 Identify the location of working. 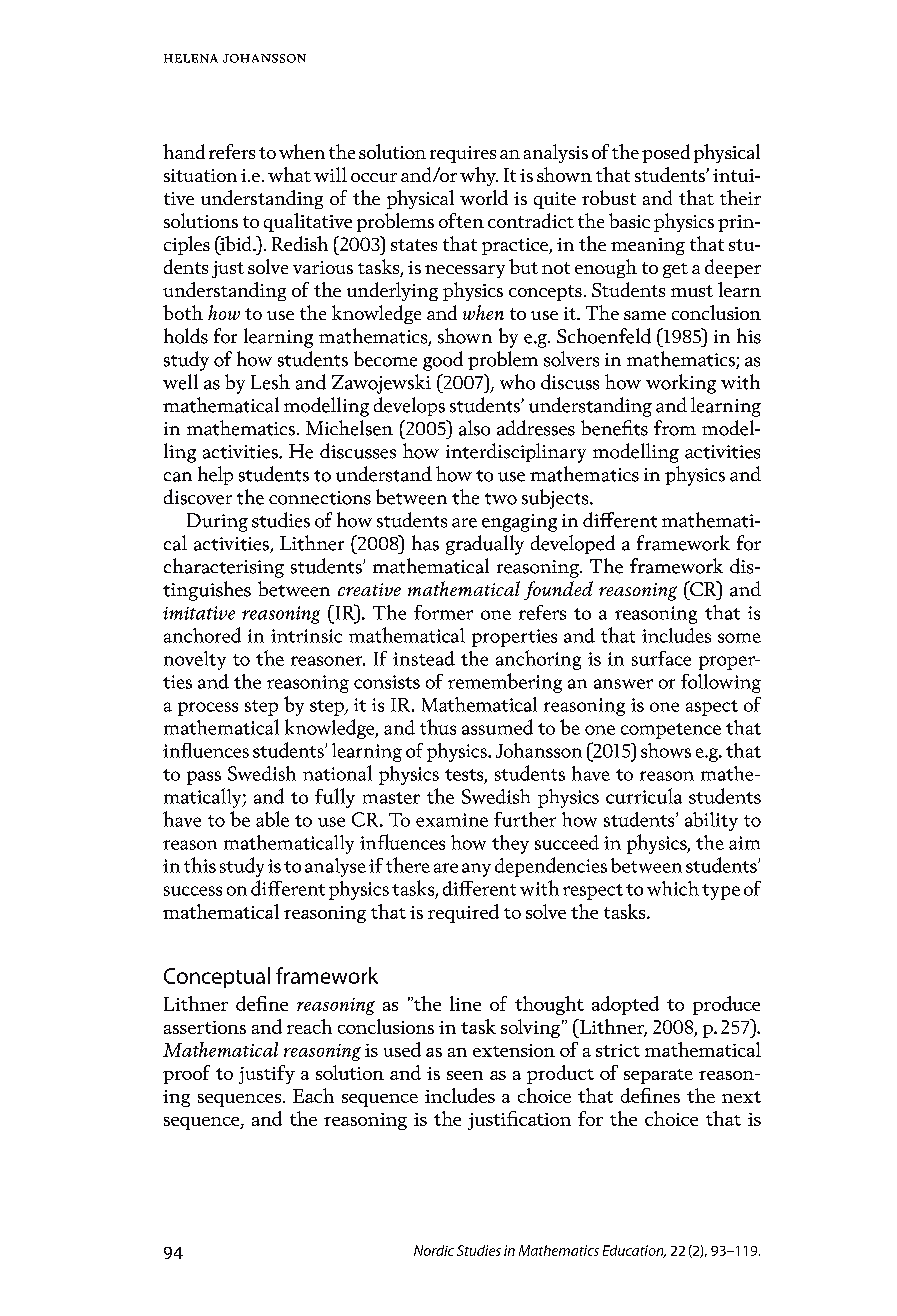
(681, 384).
